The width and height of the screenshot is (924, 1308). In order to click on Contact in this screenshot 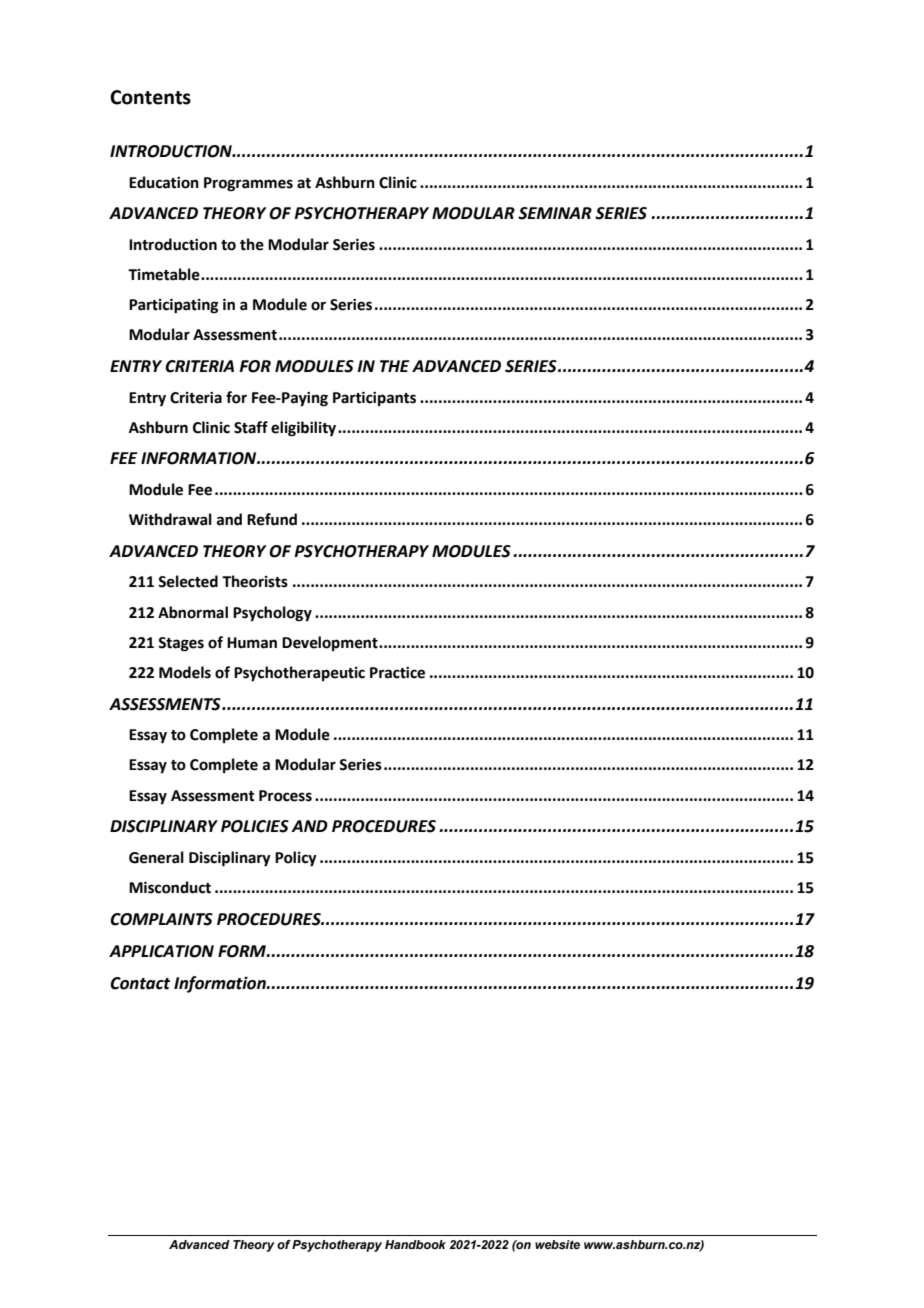, I will do `click(140, 983)`.
